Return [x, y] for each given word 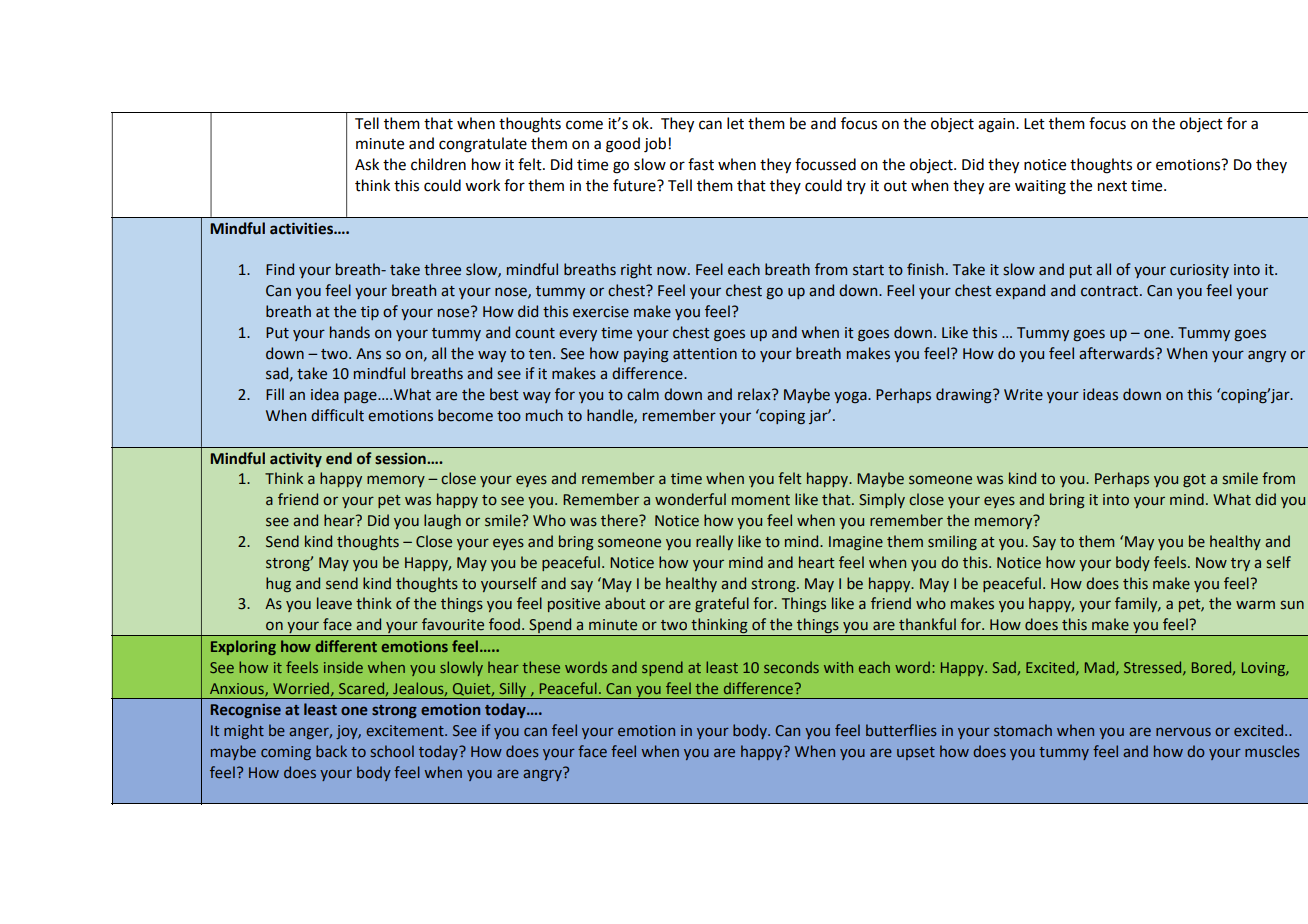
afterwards [1118, 353]
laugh [442, 521]
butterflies [901, 730]
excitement [406, 731]
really [714, 542]
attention [705, 354]
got [1194, 480]
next [1112, 186]
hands [350, 332]
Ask [367, 164]
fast [701, 164]
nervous [1183, 731]
